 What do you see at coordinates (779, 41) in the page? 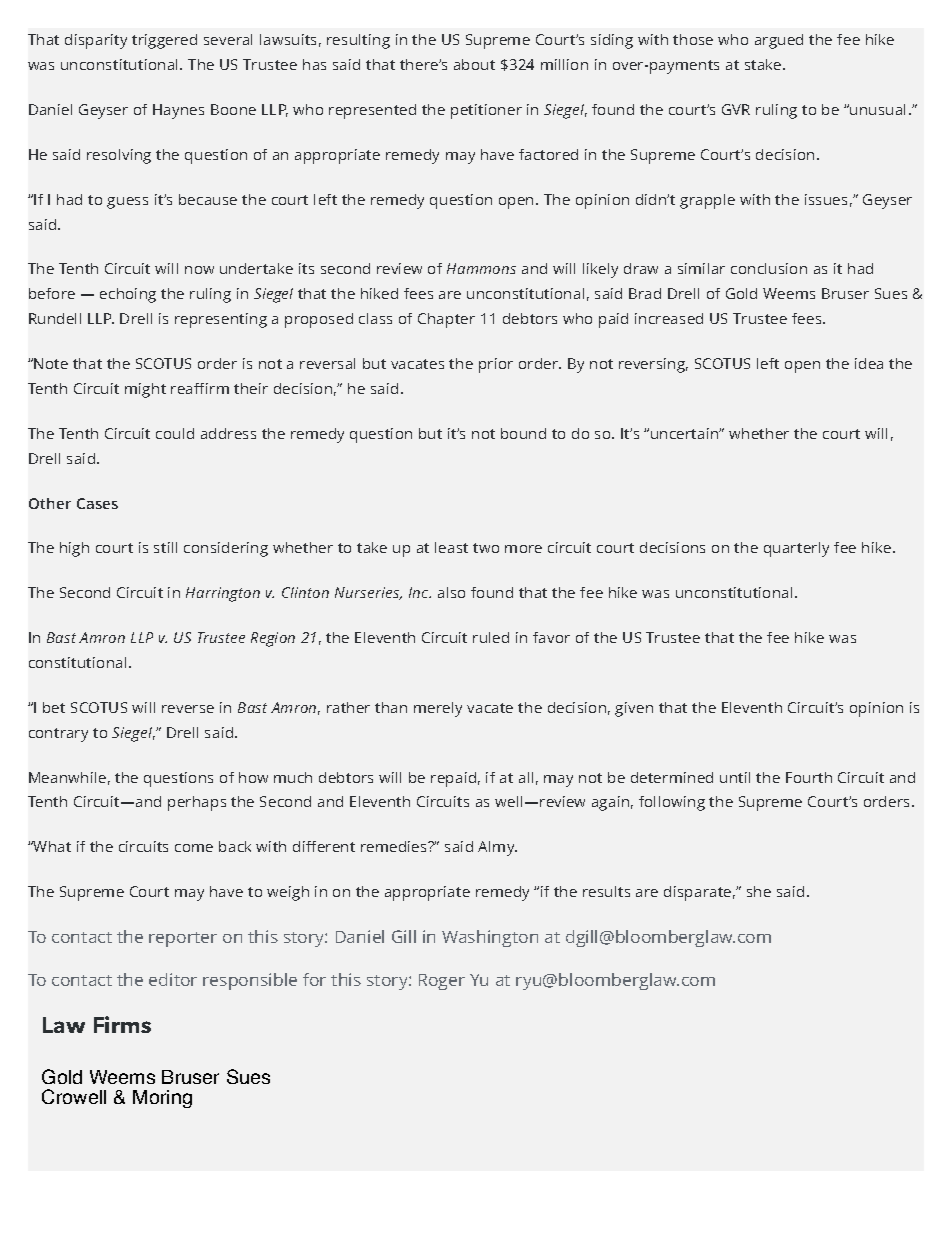
I see `argued` at bounding box center [779, 41].
